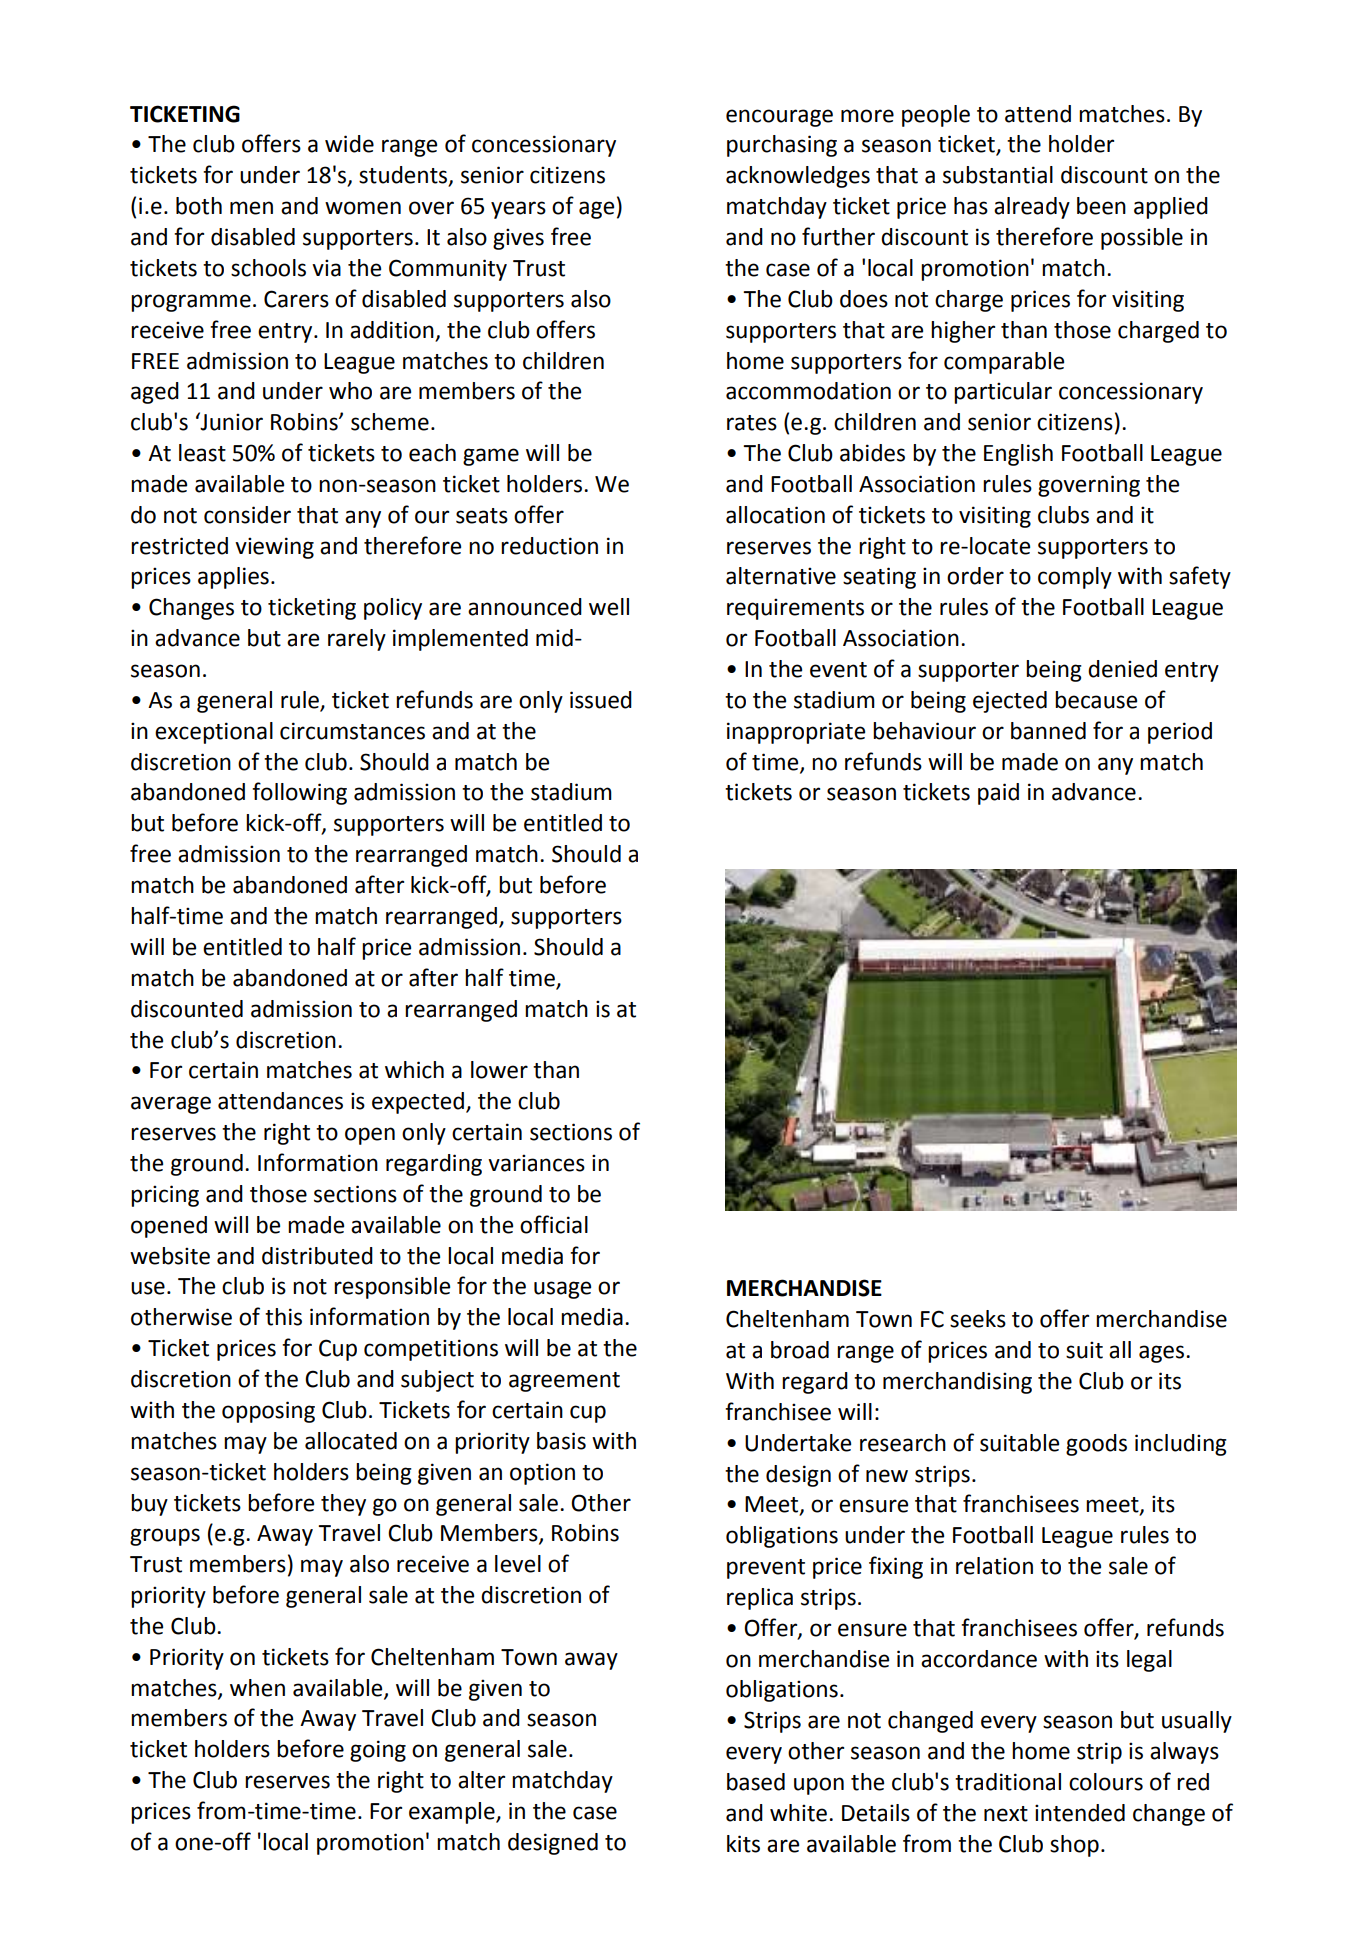  I want to click on because, so click(1096, 700).
